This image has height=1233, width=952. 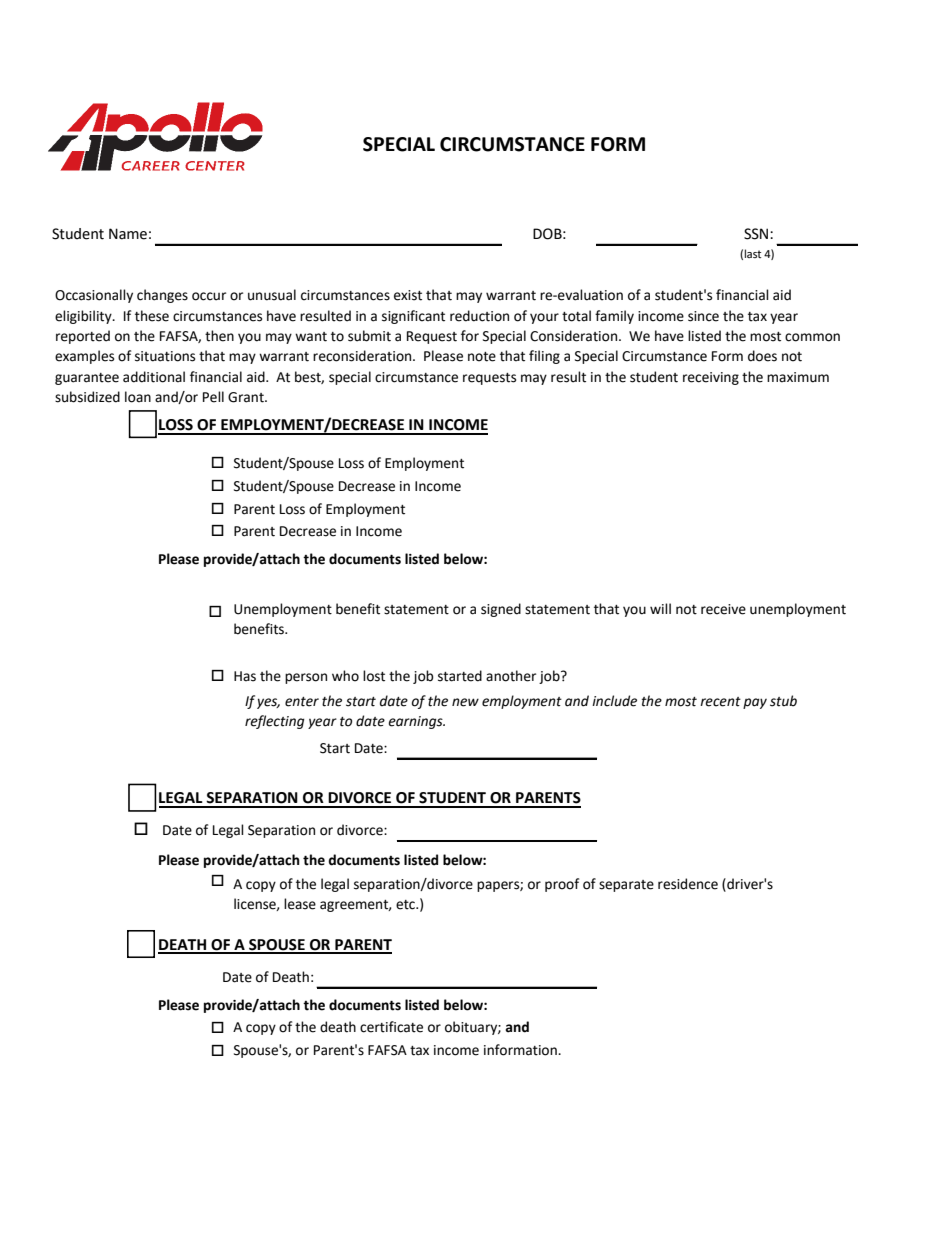 I want to click on receive, so click(x=723, y=609).
